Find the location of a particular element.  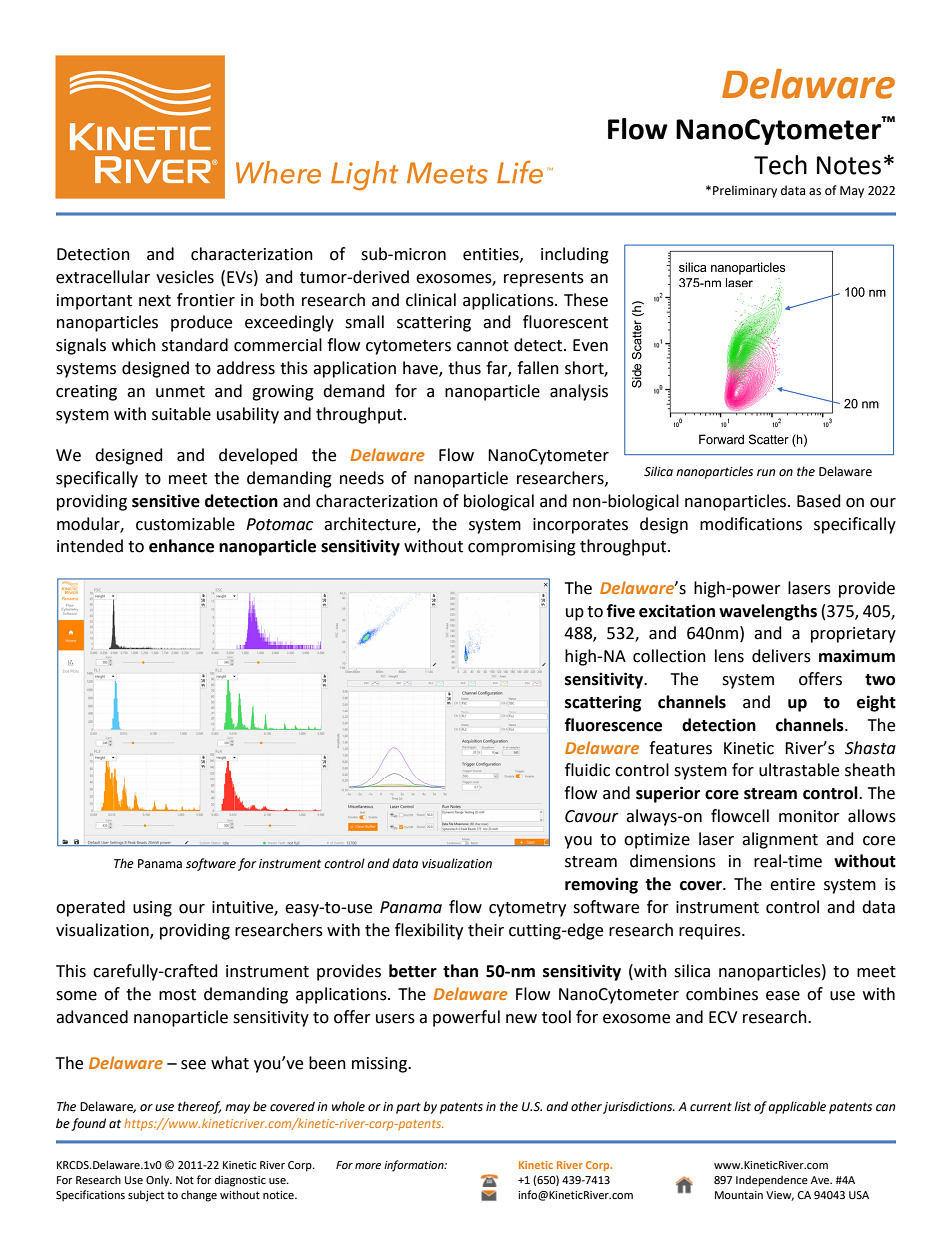

using is located at coordinates (152, 909).
